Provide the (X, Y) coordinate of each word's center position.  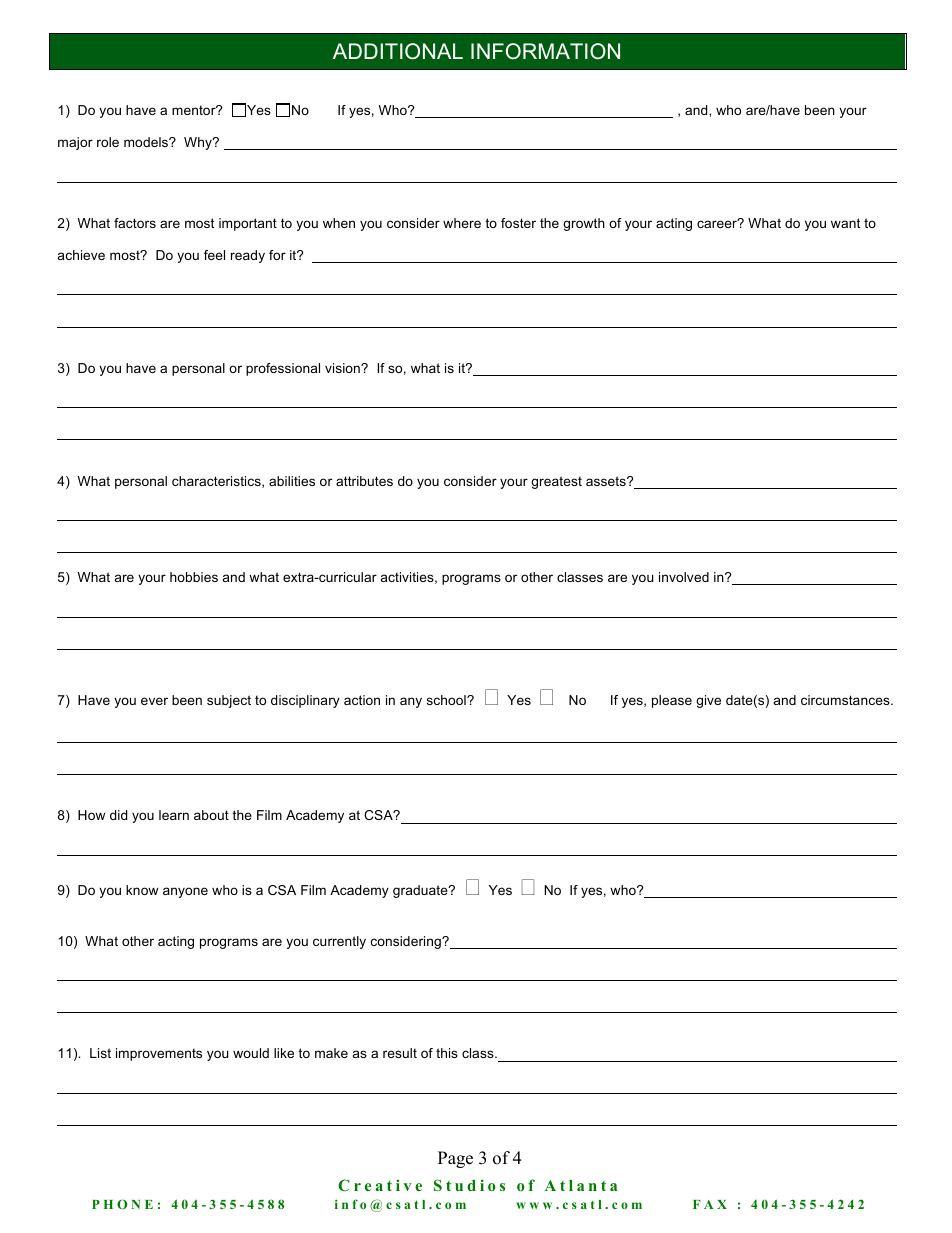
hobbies (194, 577)
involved (684, 577)
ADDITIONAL (398, 51)
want (845, 223)
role (108, 142)
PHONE (122, 1204)
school (447, 700)
